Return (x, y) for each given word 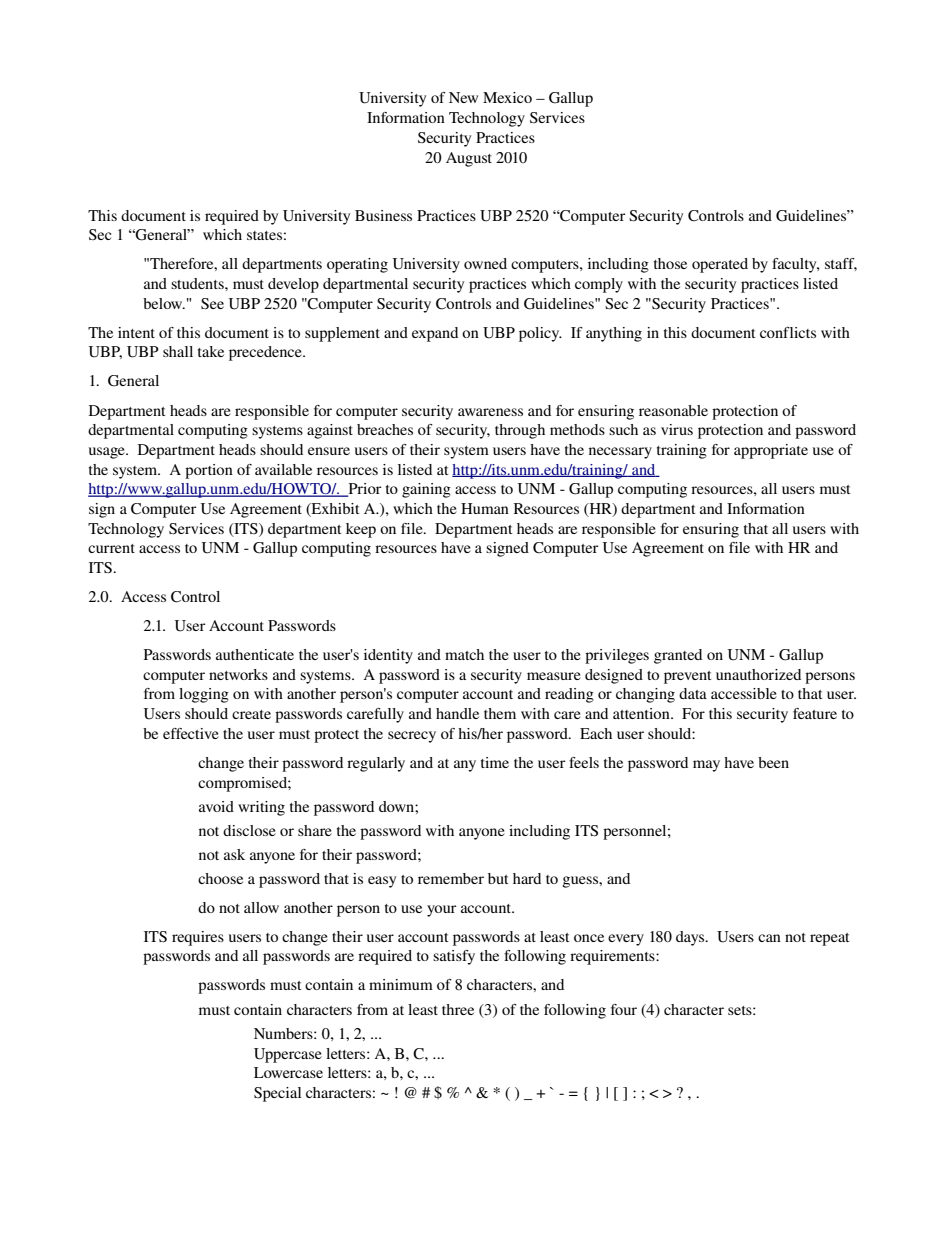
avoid (216, 806)
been (773, 762)
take (211, 351)
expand (435, 334)
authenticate (255, 654)
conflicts (788, 332)
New (463, 97)
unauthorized (758, 674)
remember (451, 878)
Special (277, 1094)
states (264, 235)
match (464, 654)
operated (720, 265)
